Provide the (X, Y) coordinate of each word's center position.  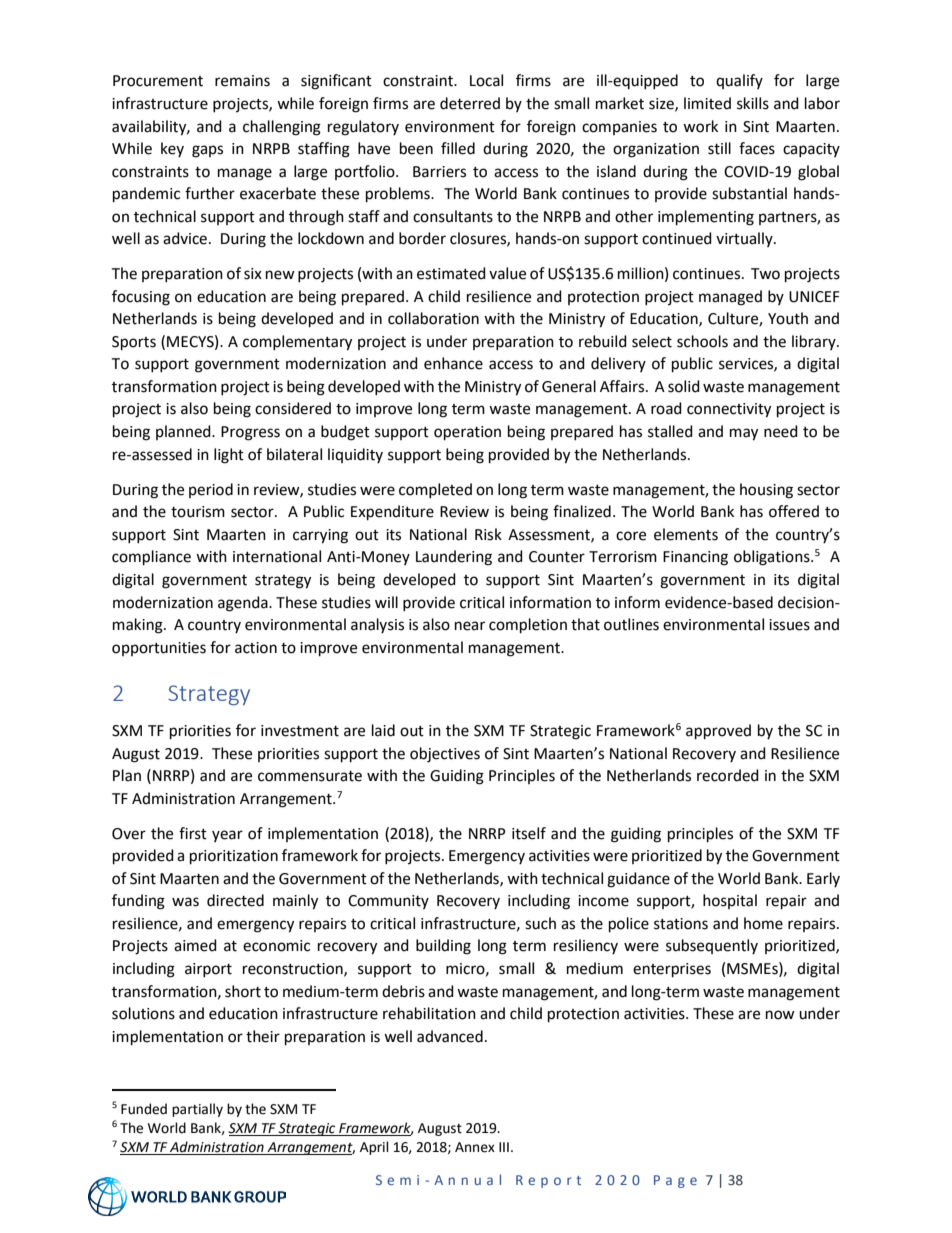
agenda (244, 604)
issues (789, 625)
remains (242, 81)
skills (753, 103)
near (470, 626)
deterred (470, 103)
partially (197, 1110)
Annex (475, 1147)
